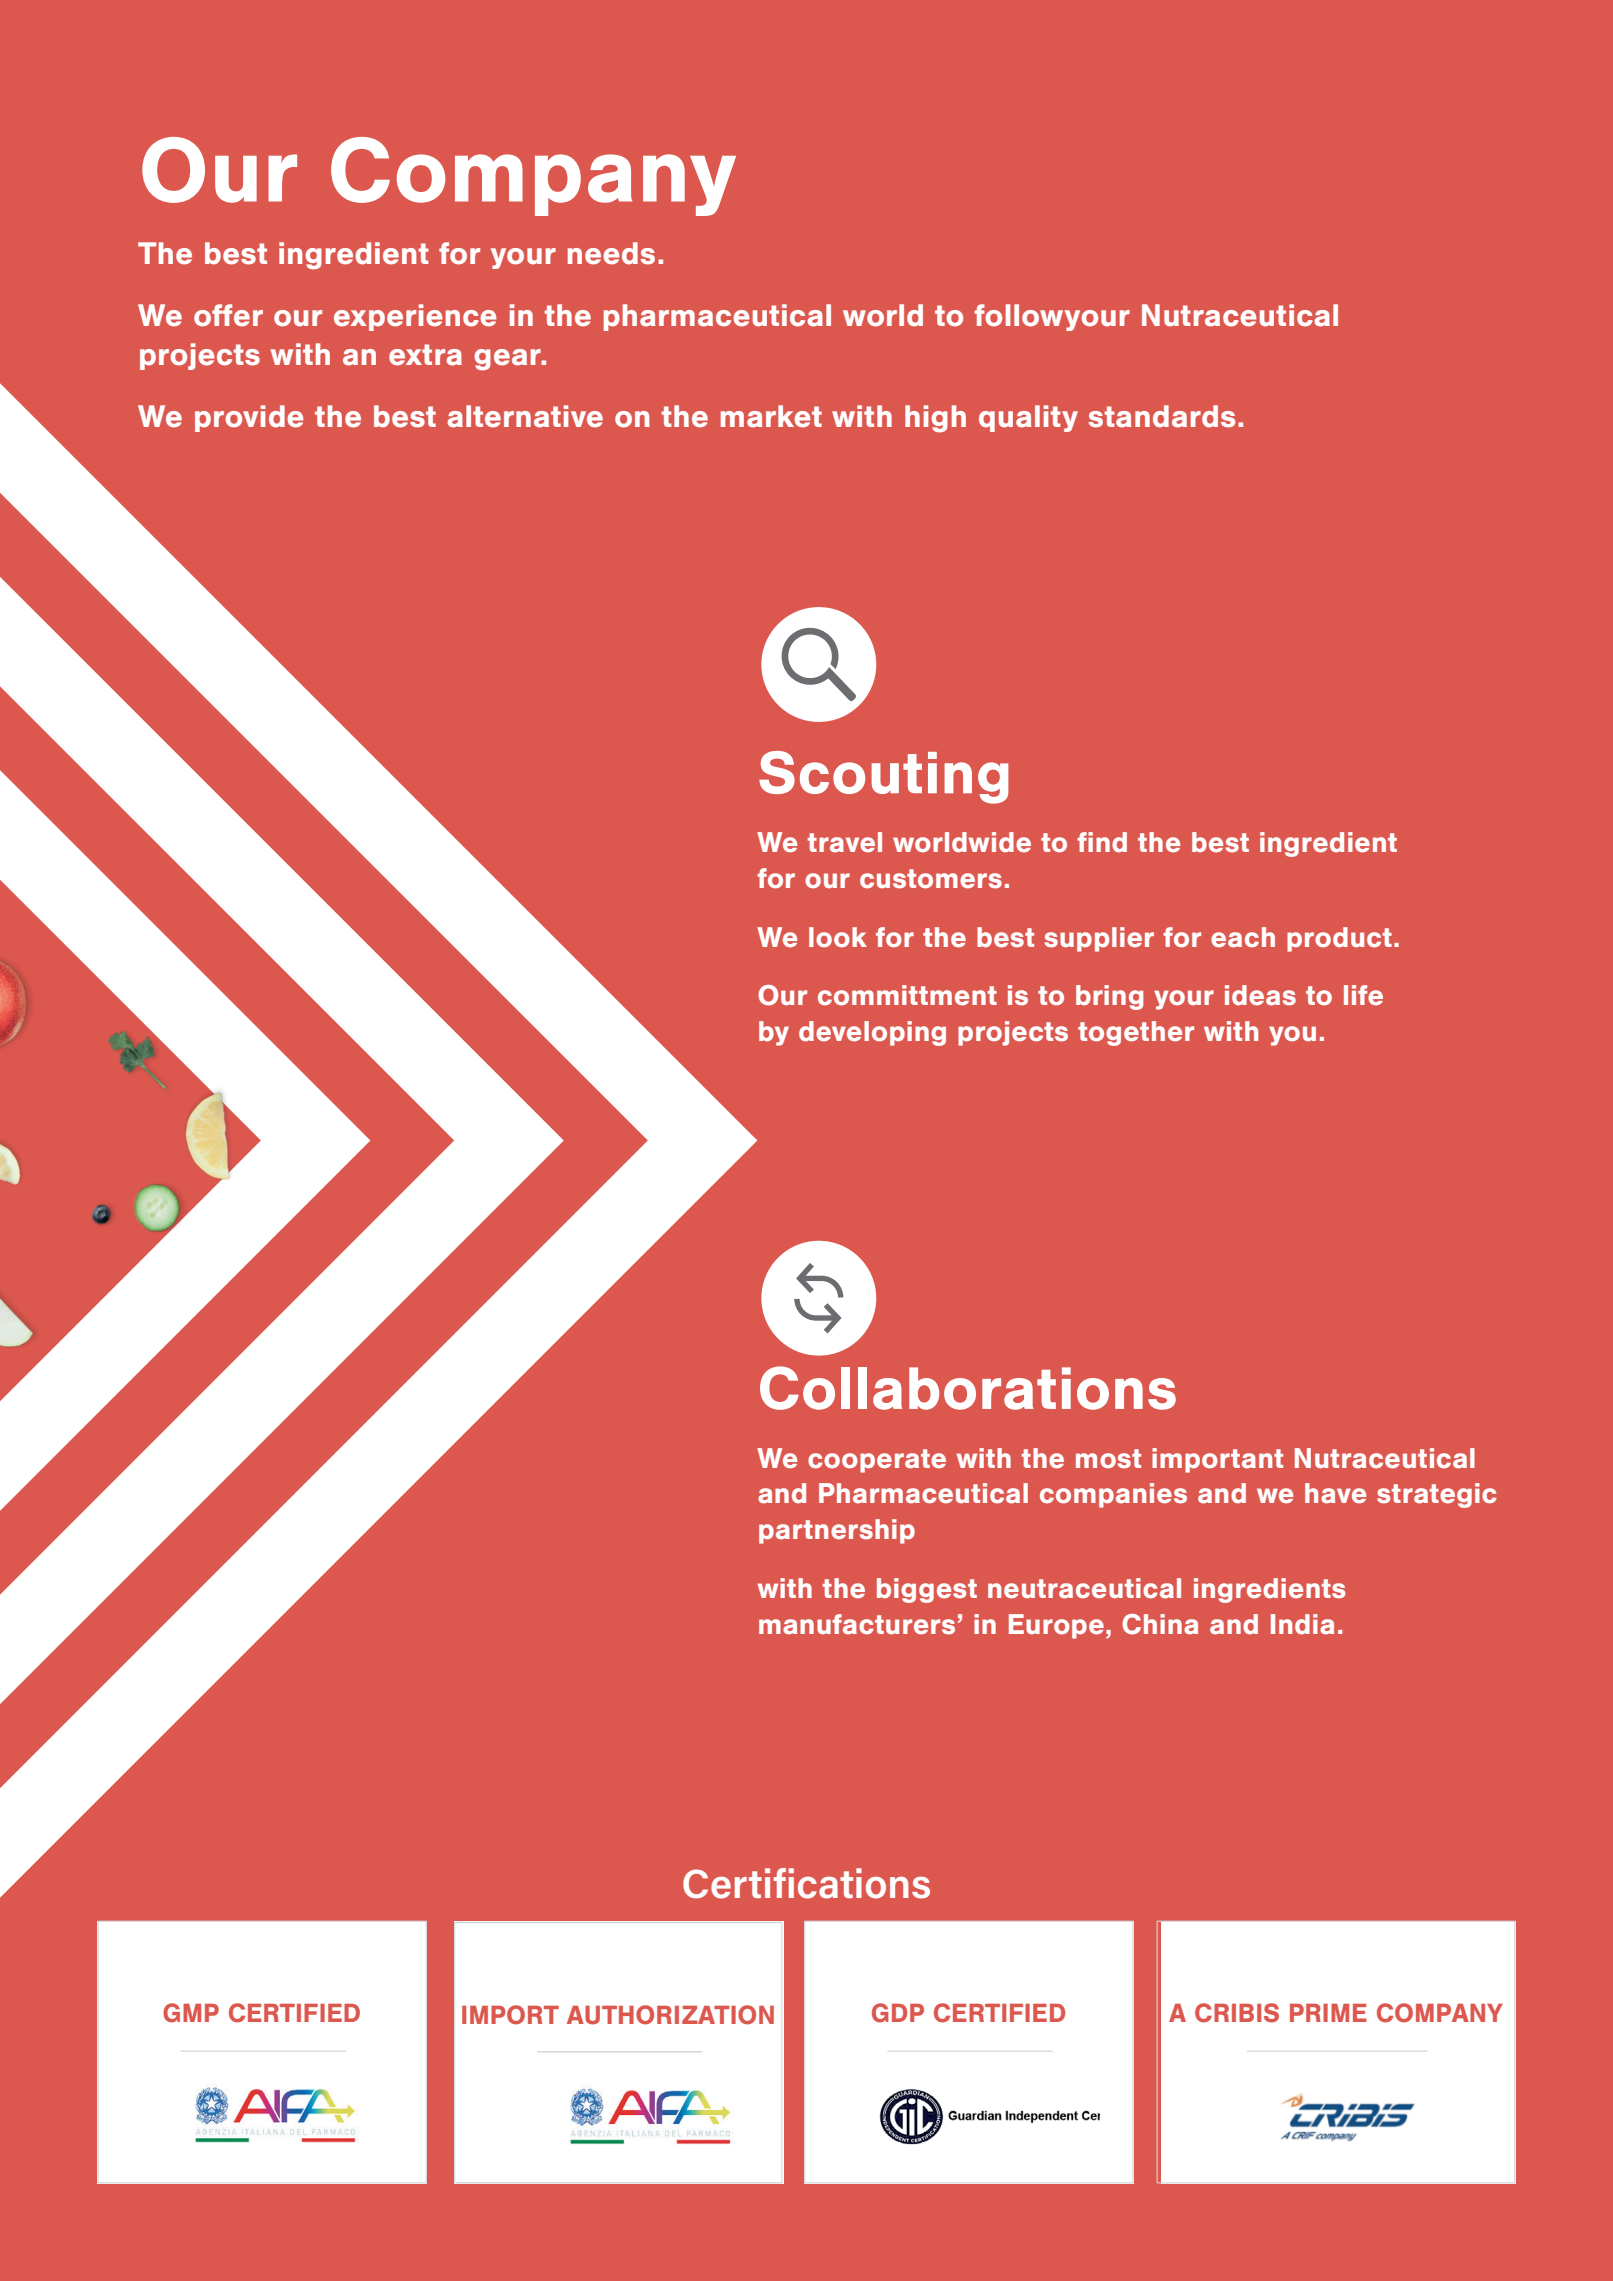 This screenshot has height=2281, width=1613. I want to click on market, so click(771, 416).
